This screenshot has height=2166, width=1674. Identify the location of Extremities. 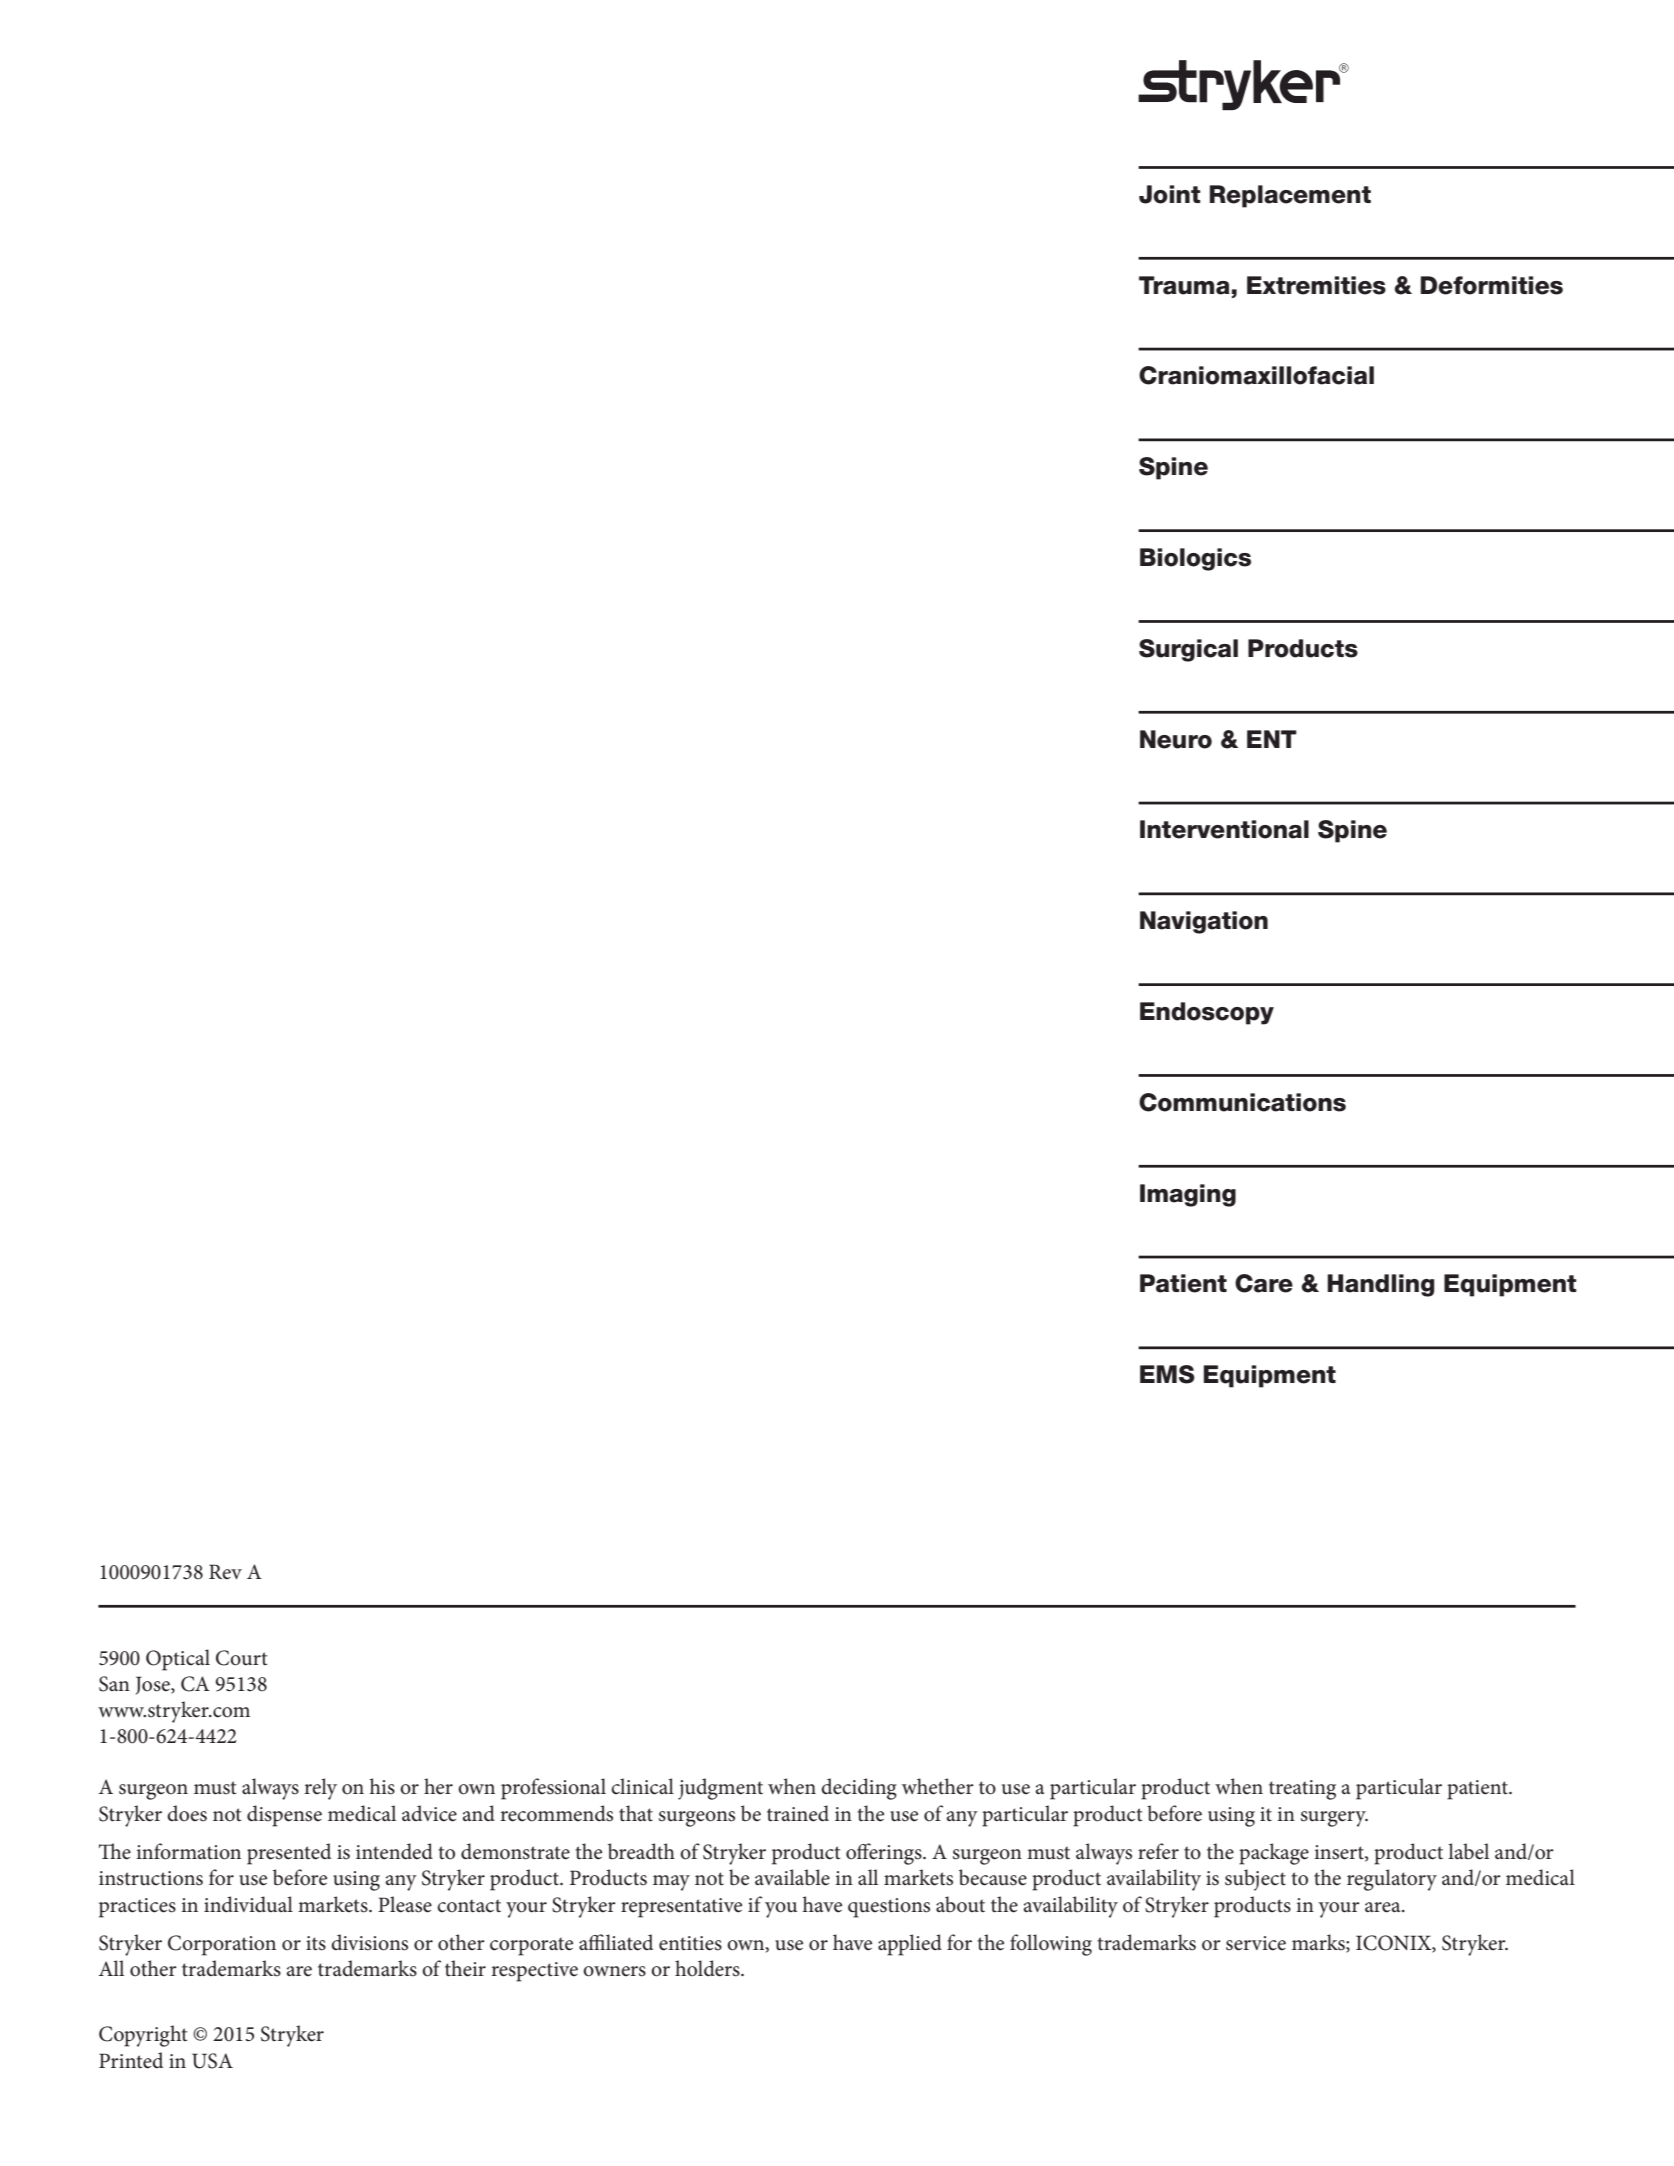
(1316, 285).
